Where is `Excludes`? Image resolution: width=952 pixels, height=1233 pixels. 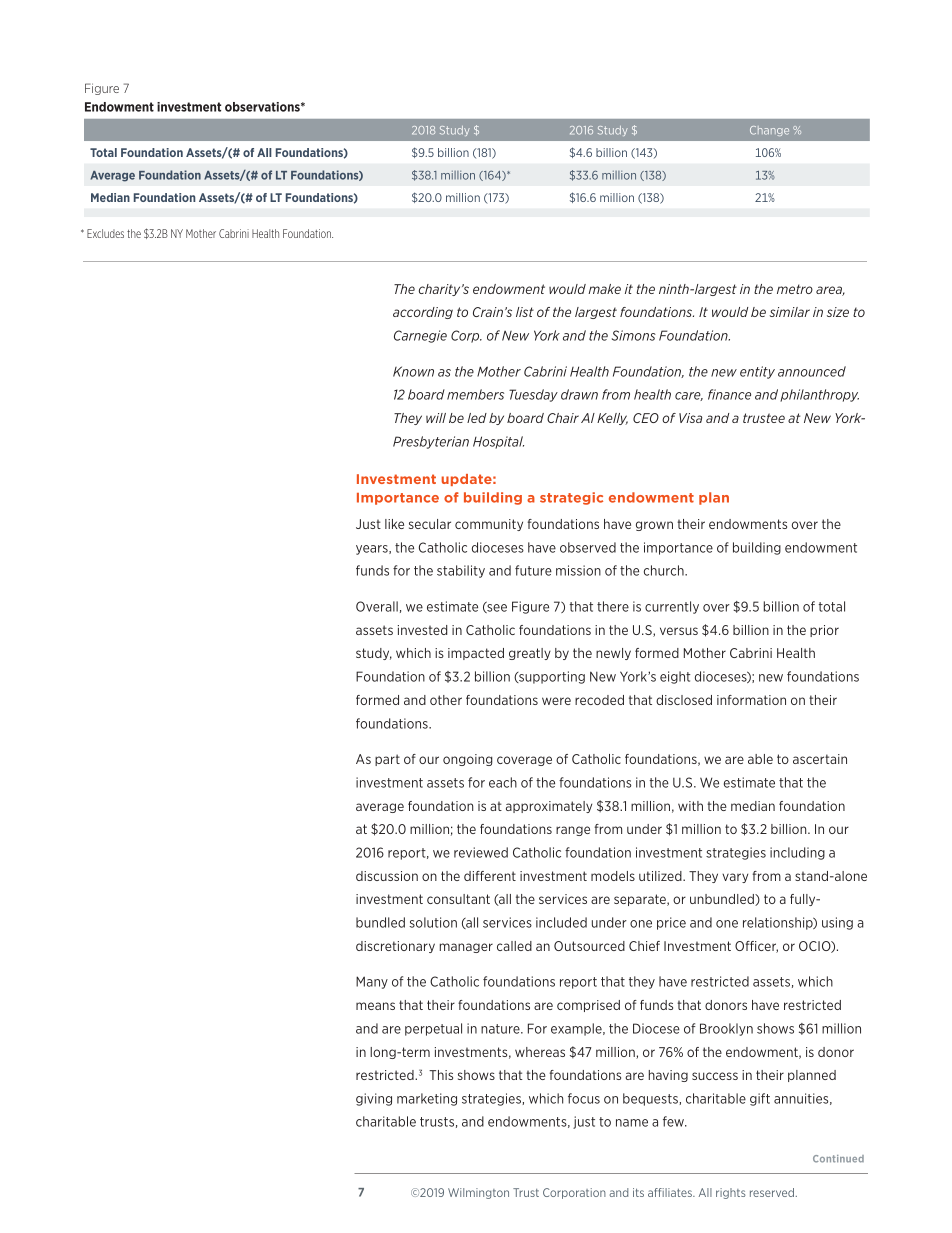
Excludes is located at coordinates (105, 233).
